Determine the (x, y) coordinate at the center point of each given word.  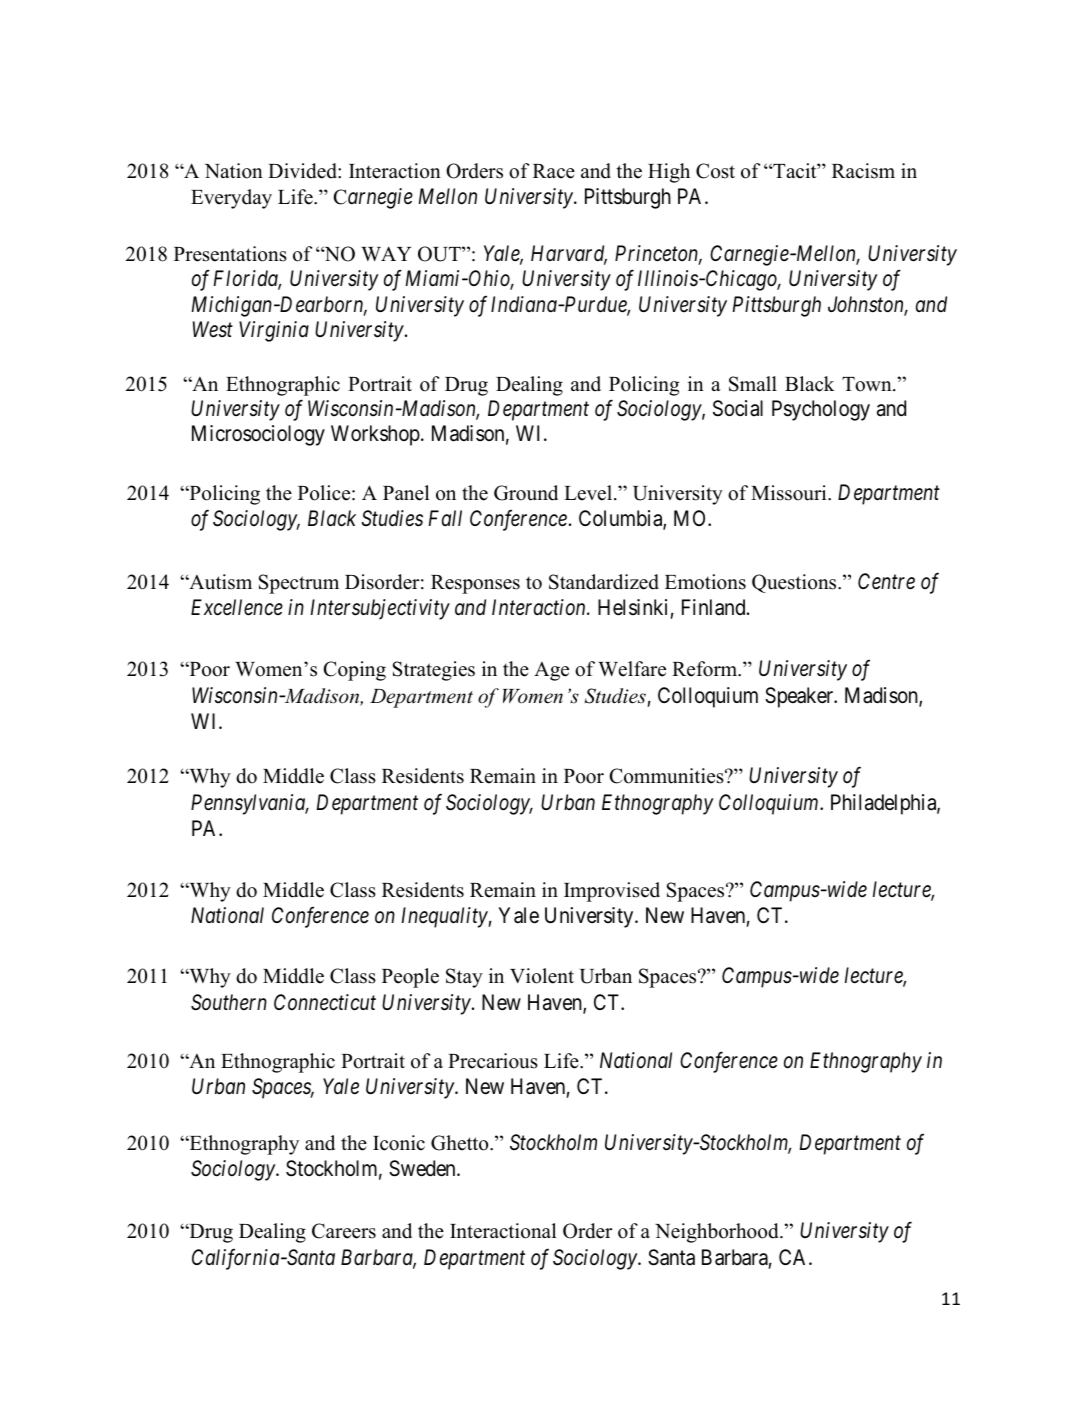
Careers (344, 1231)
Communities (667, 776)
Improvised (612, 892)
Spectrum (299, 584)
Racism (863, 171)
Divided (303, 171)
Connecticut (325, 1002)
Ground (526, 493)
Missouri (790, 493)
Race (554, 171)
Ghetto (461, 1143)
